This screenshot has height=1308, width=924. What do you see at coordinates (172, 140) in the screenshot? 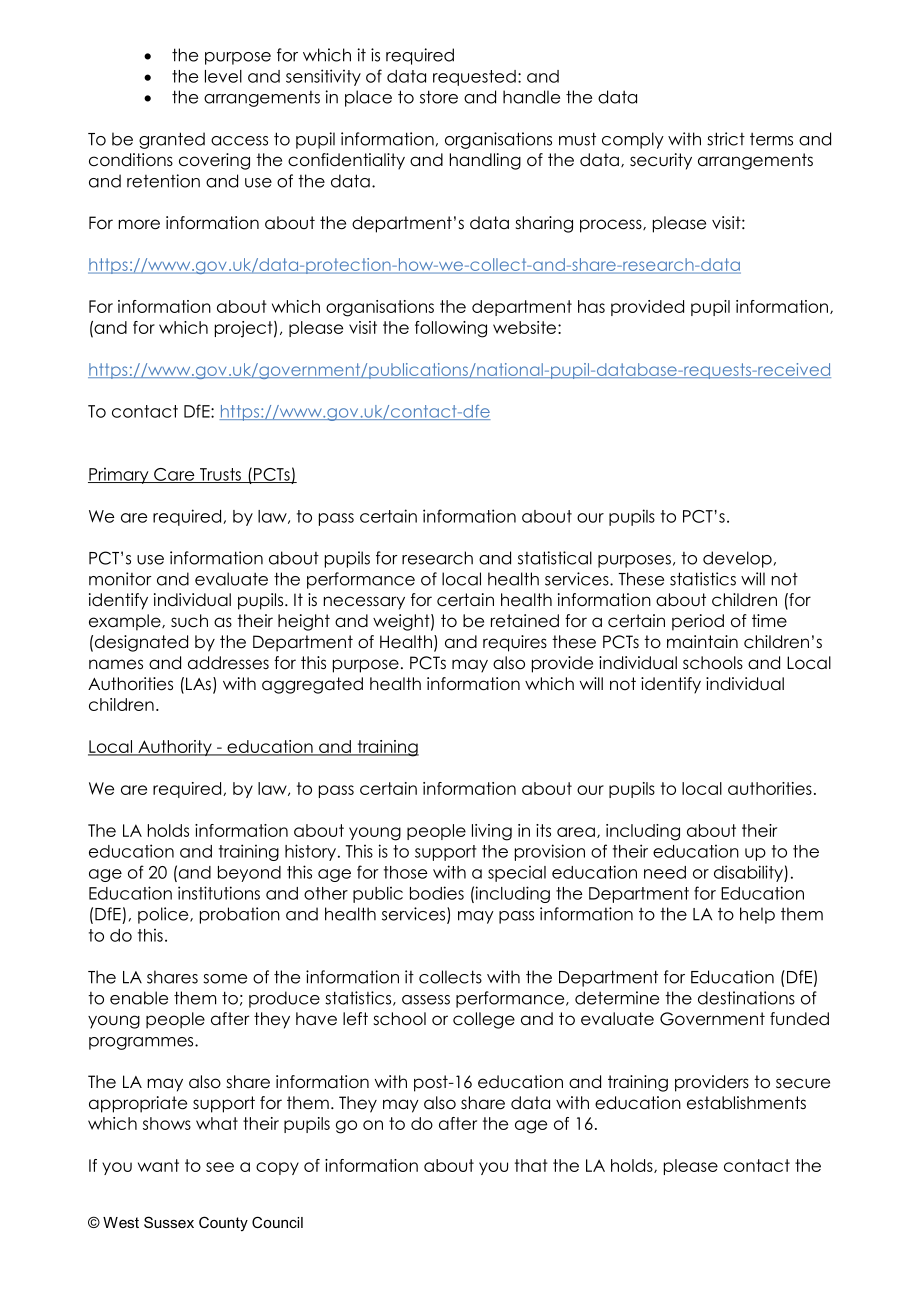
I see `granted` at bounding box center [172, 140].
